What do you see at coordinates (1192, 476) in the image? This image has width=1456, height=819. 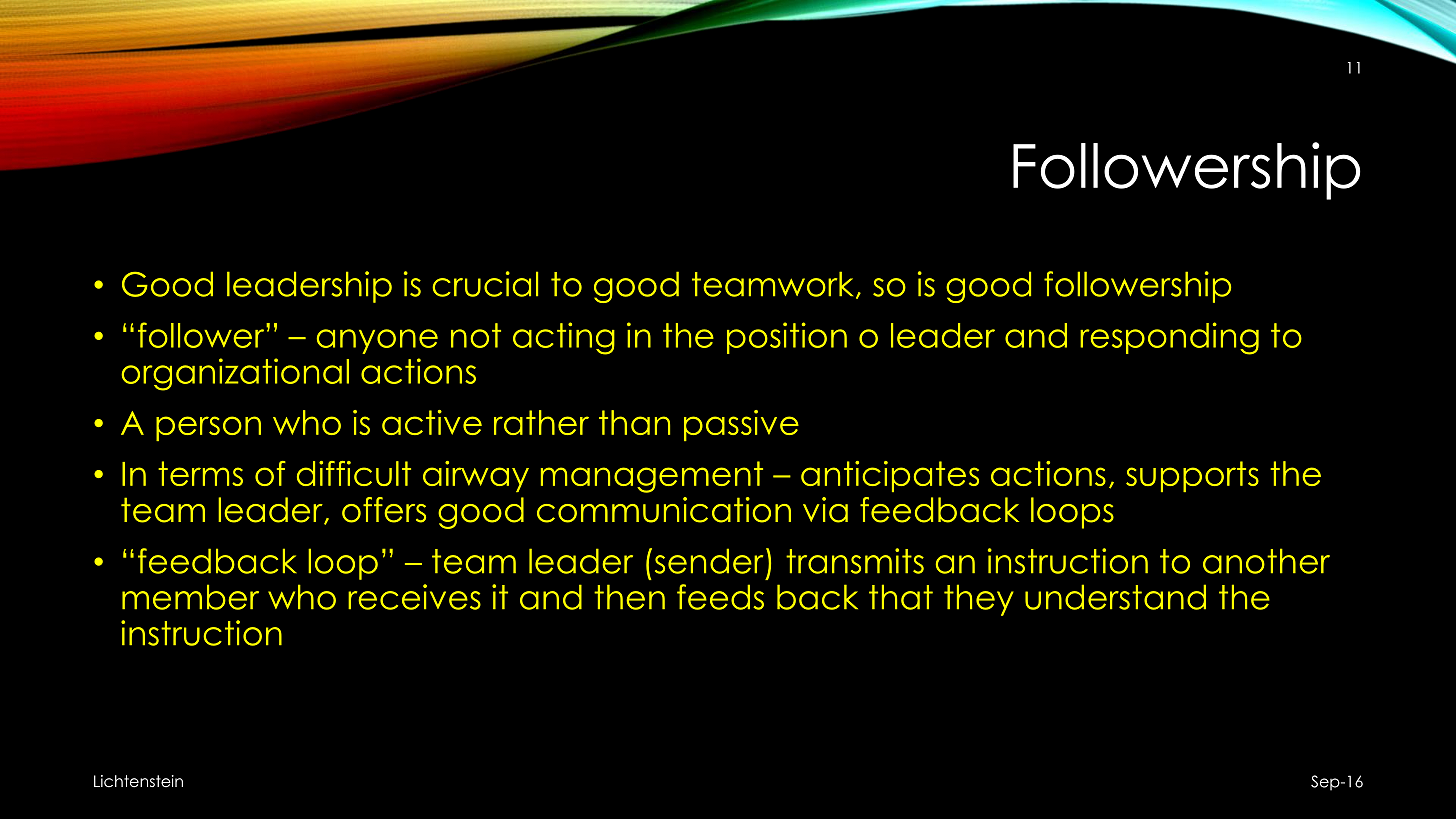 I see `supports` at bounding box center [1192, 476].
